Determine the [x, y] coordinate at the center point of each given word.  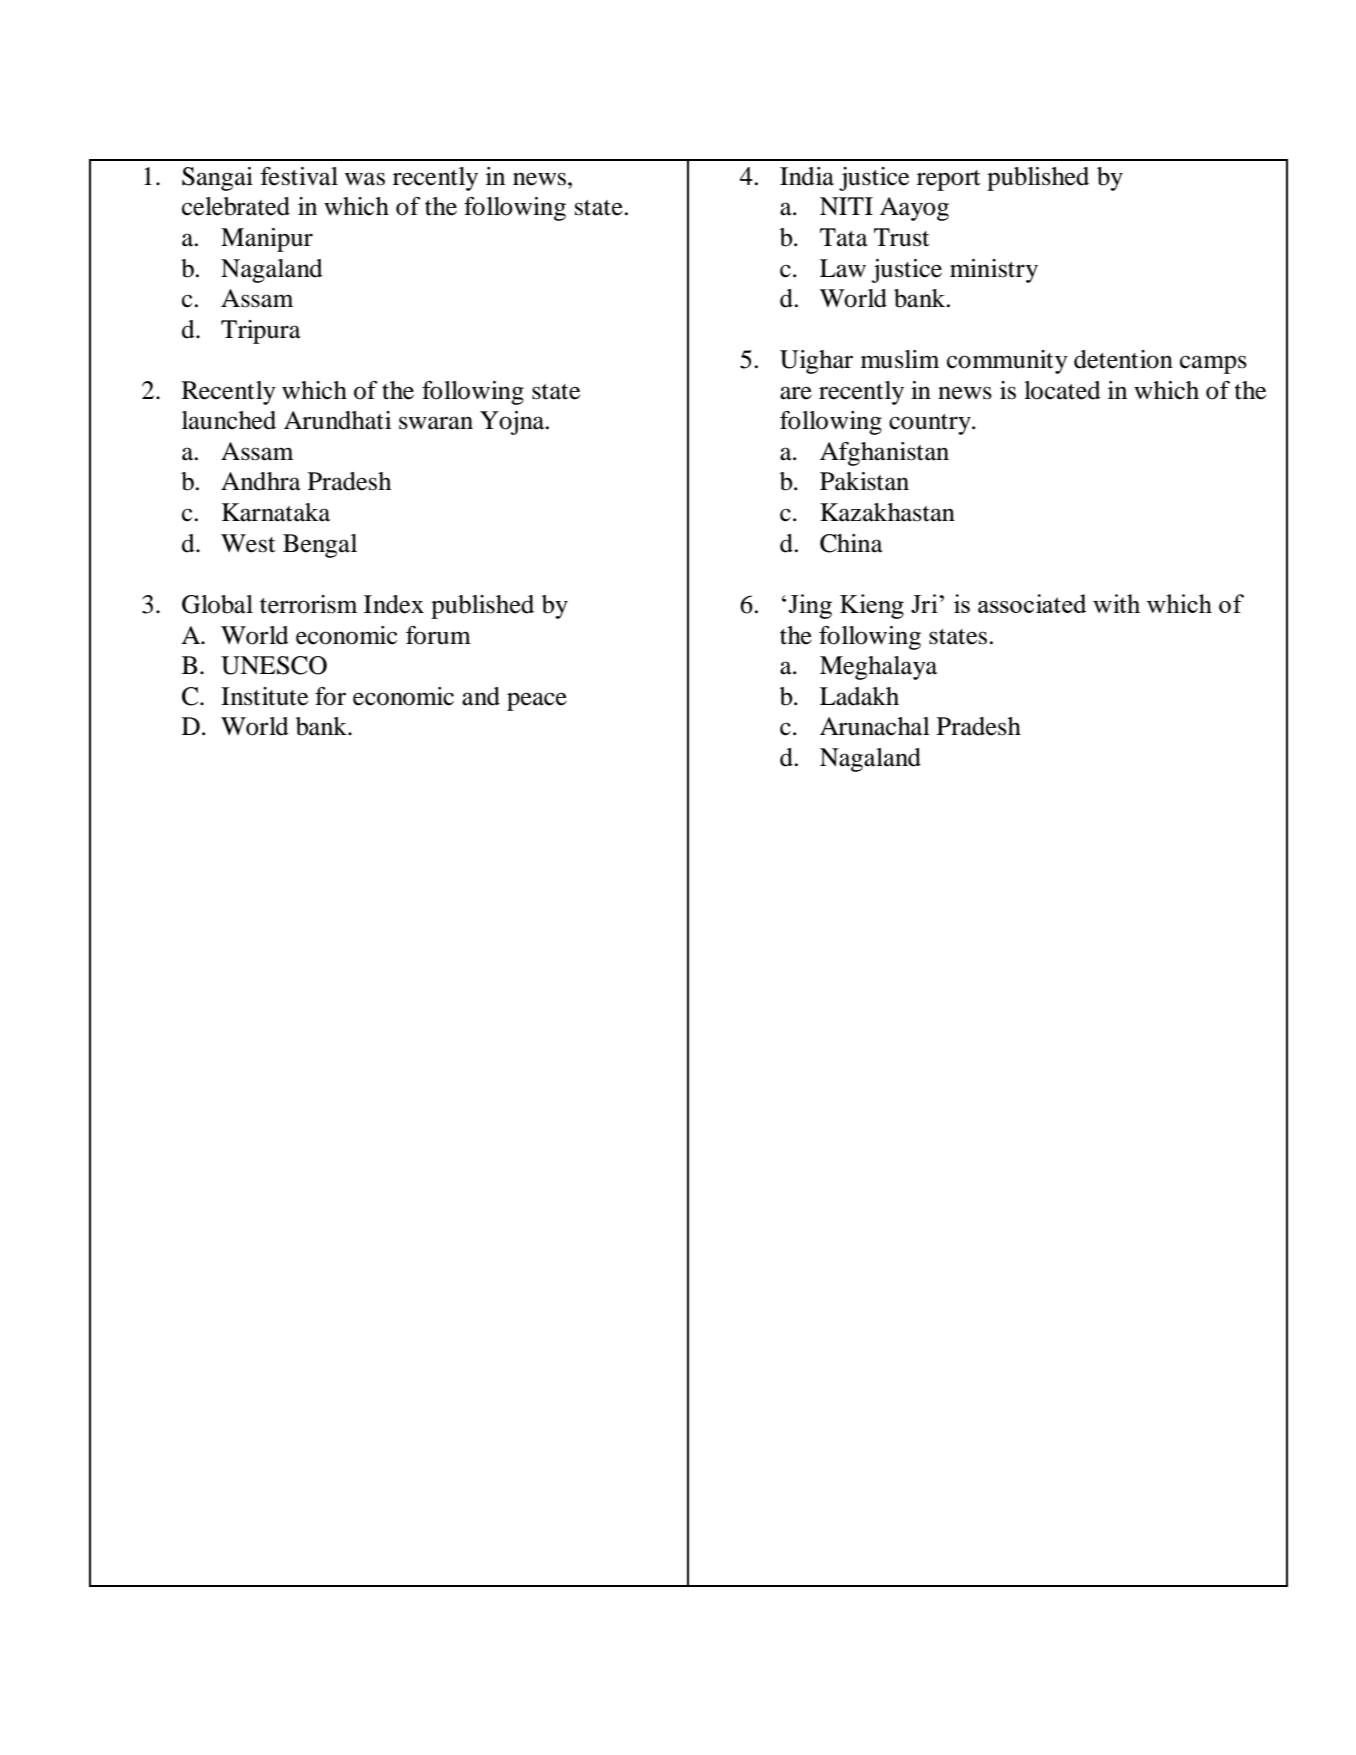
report [949, 180]
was [365, 179]
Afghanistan [884, 454]
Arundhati [337, 420]
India [807, 176]
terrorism [308, 604]
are [796, 393]
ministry [994, 271]
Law [843, 268]
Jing [810, 606]
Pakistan [864, 481]
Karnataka [276, 512]
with [1116, 603]
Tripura [261, 332]
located [1062, 390]
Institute [264, 696]
